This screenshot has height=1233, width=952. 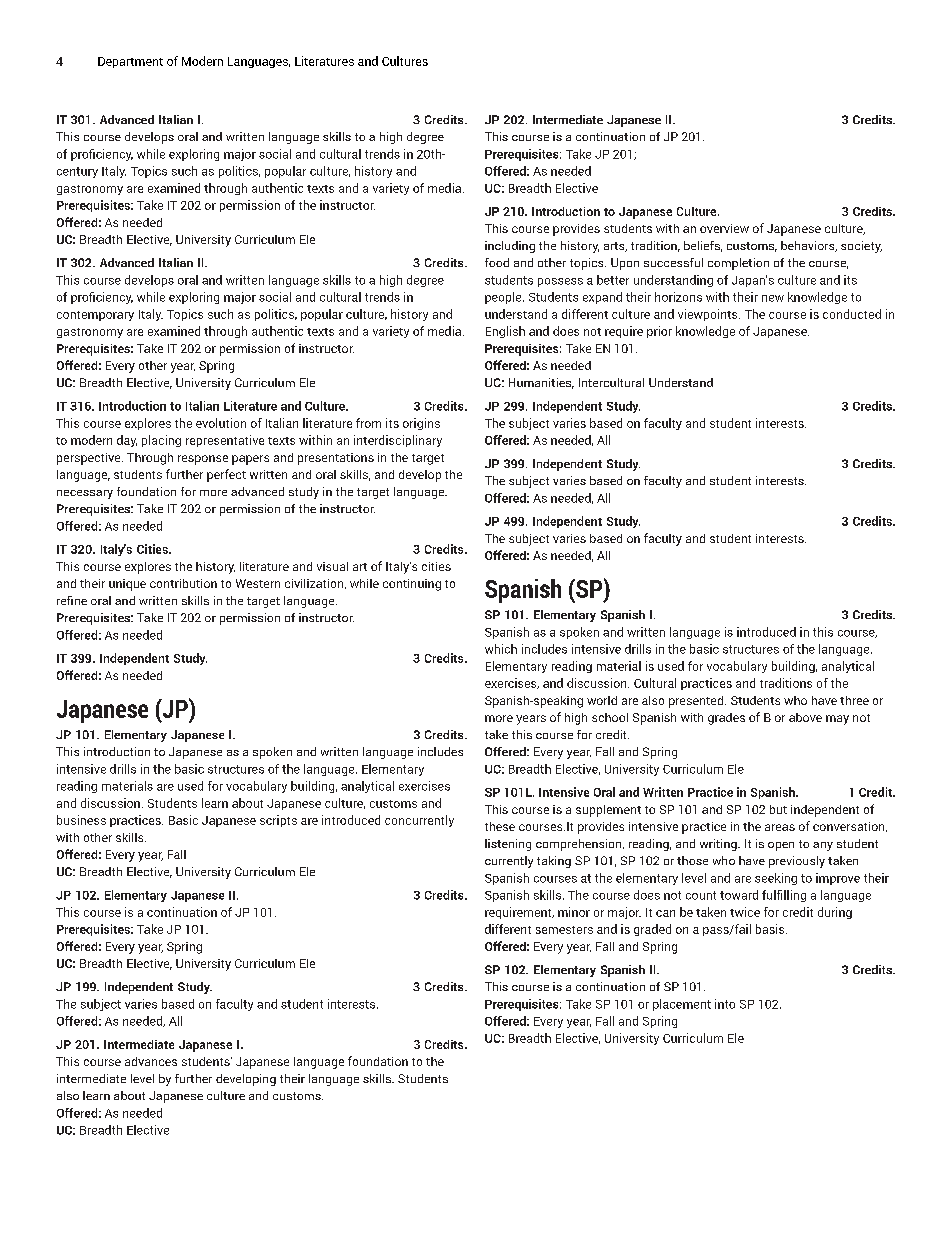 I want to click on advances, so click(x=151, y=1061).
